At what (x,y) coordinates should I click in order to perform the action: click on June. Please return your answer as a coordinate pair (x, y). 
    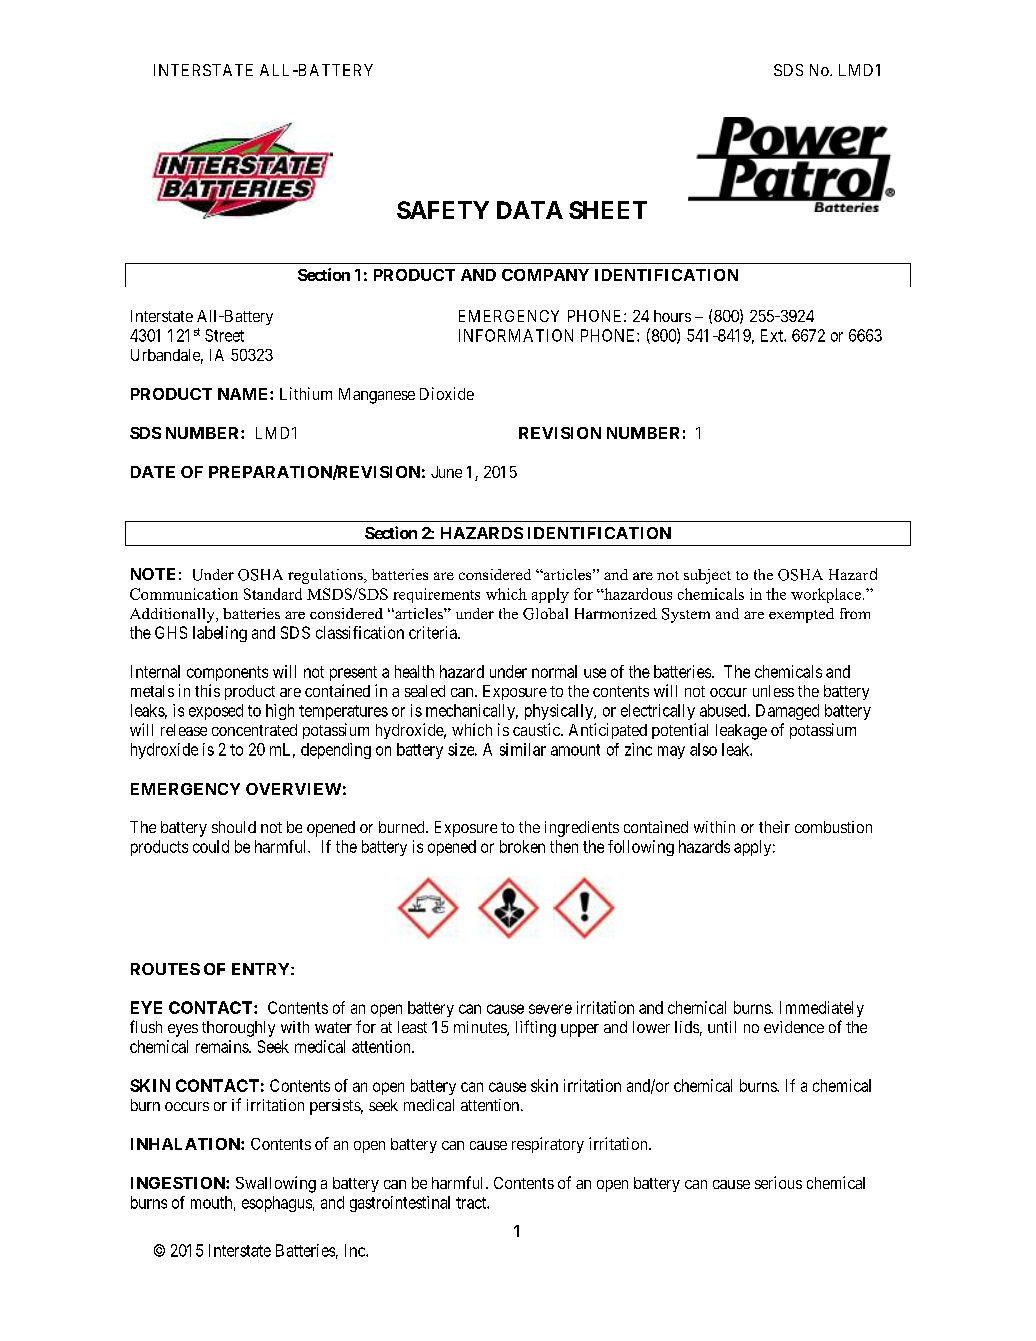
    Looking at the image, I should click on (446, 472).
